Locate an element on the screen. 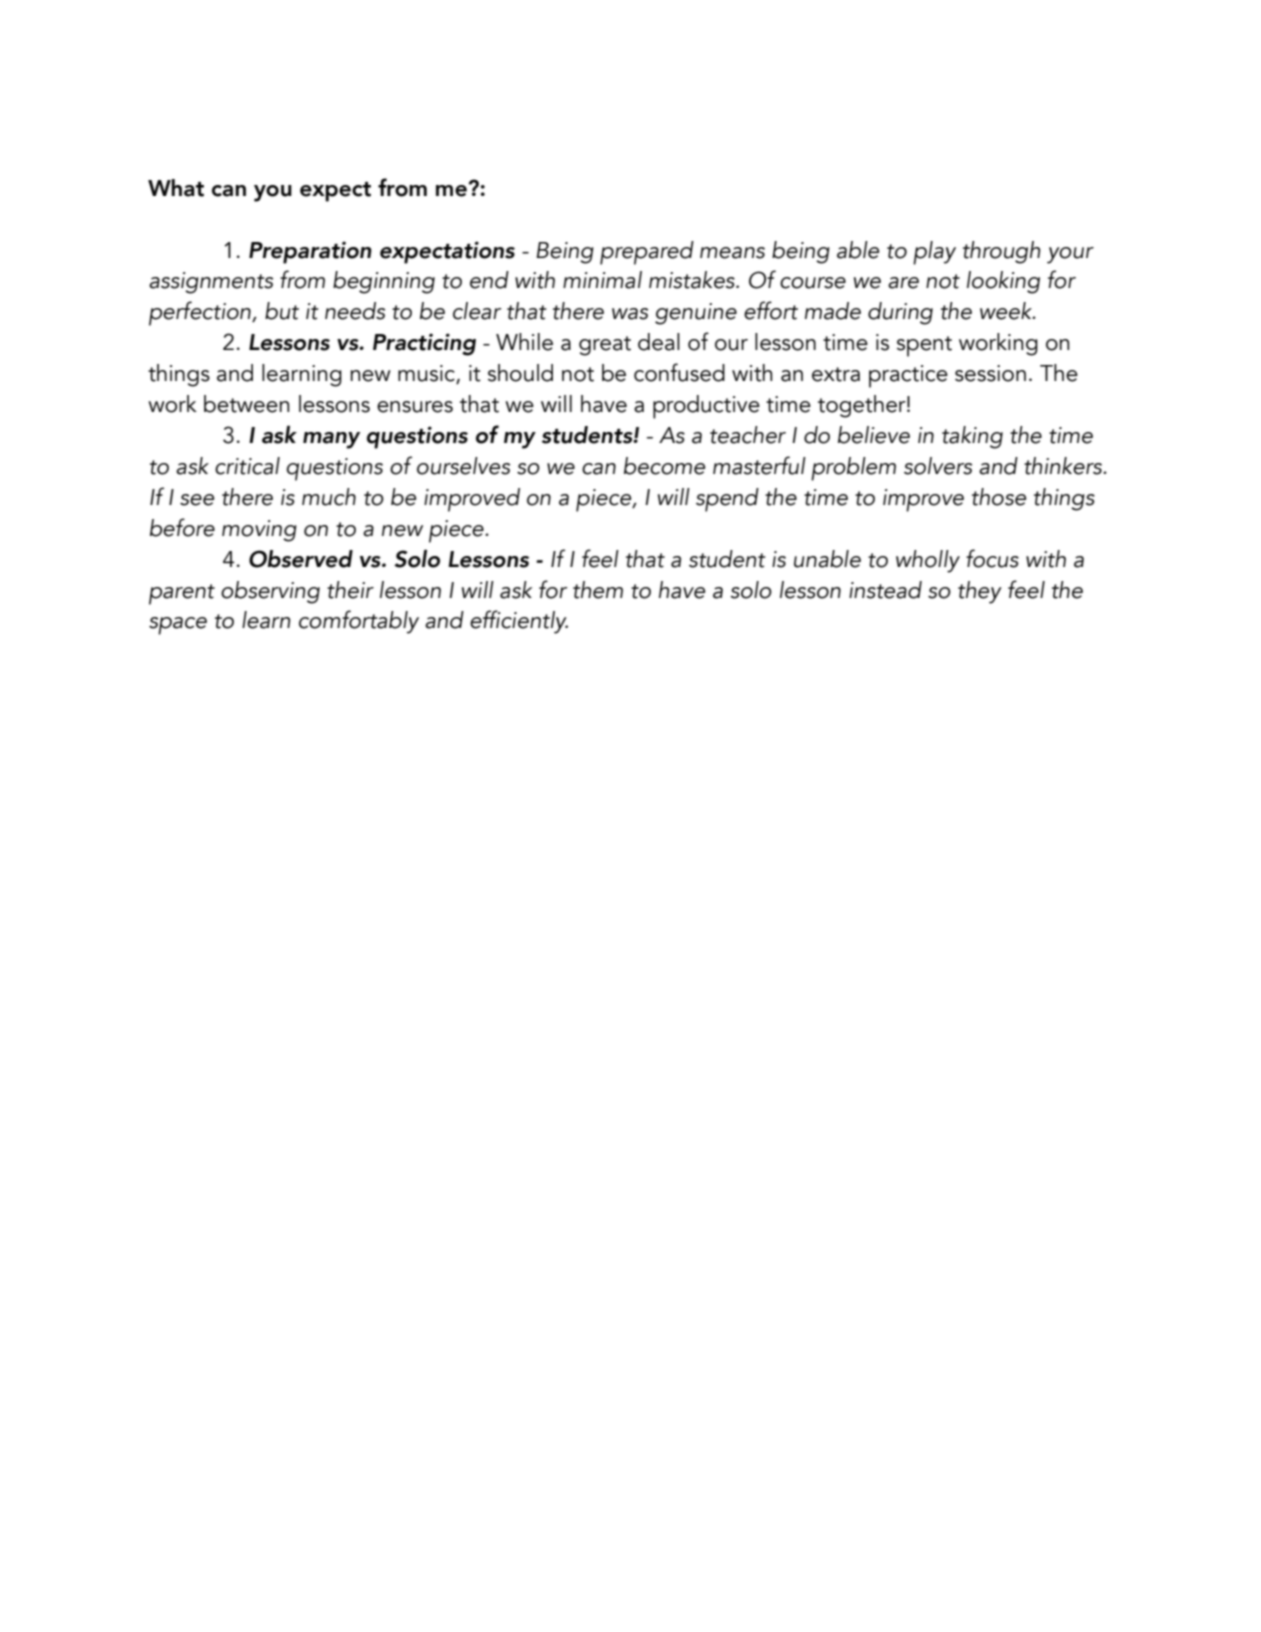 The height and width of the screenshot is (1632, 1261). them is located at coordinates (598, 590).
